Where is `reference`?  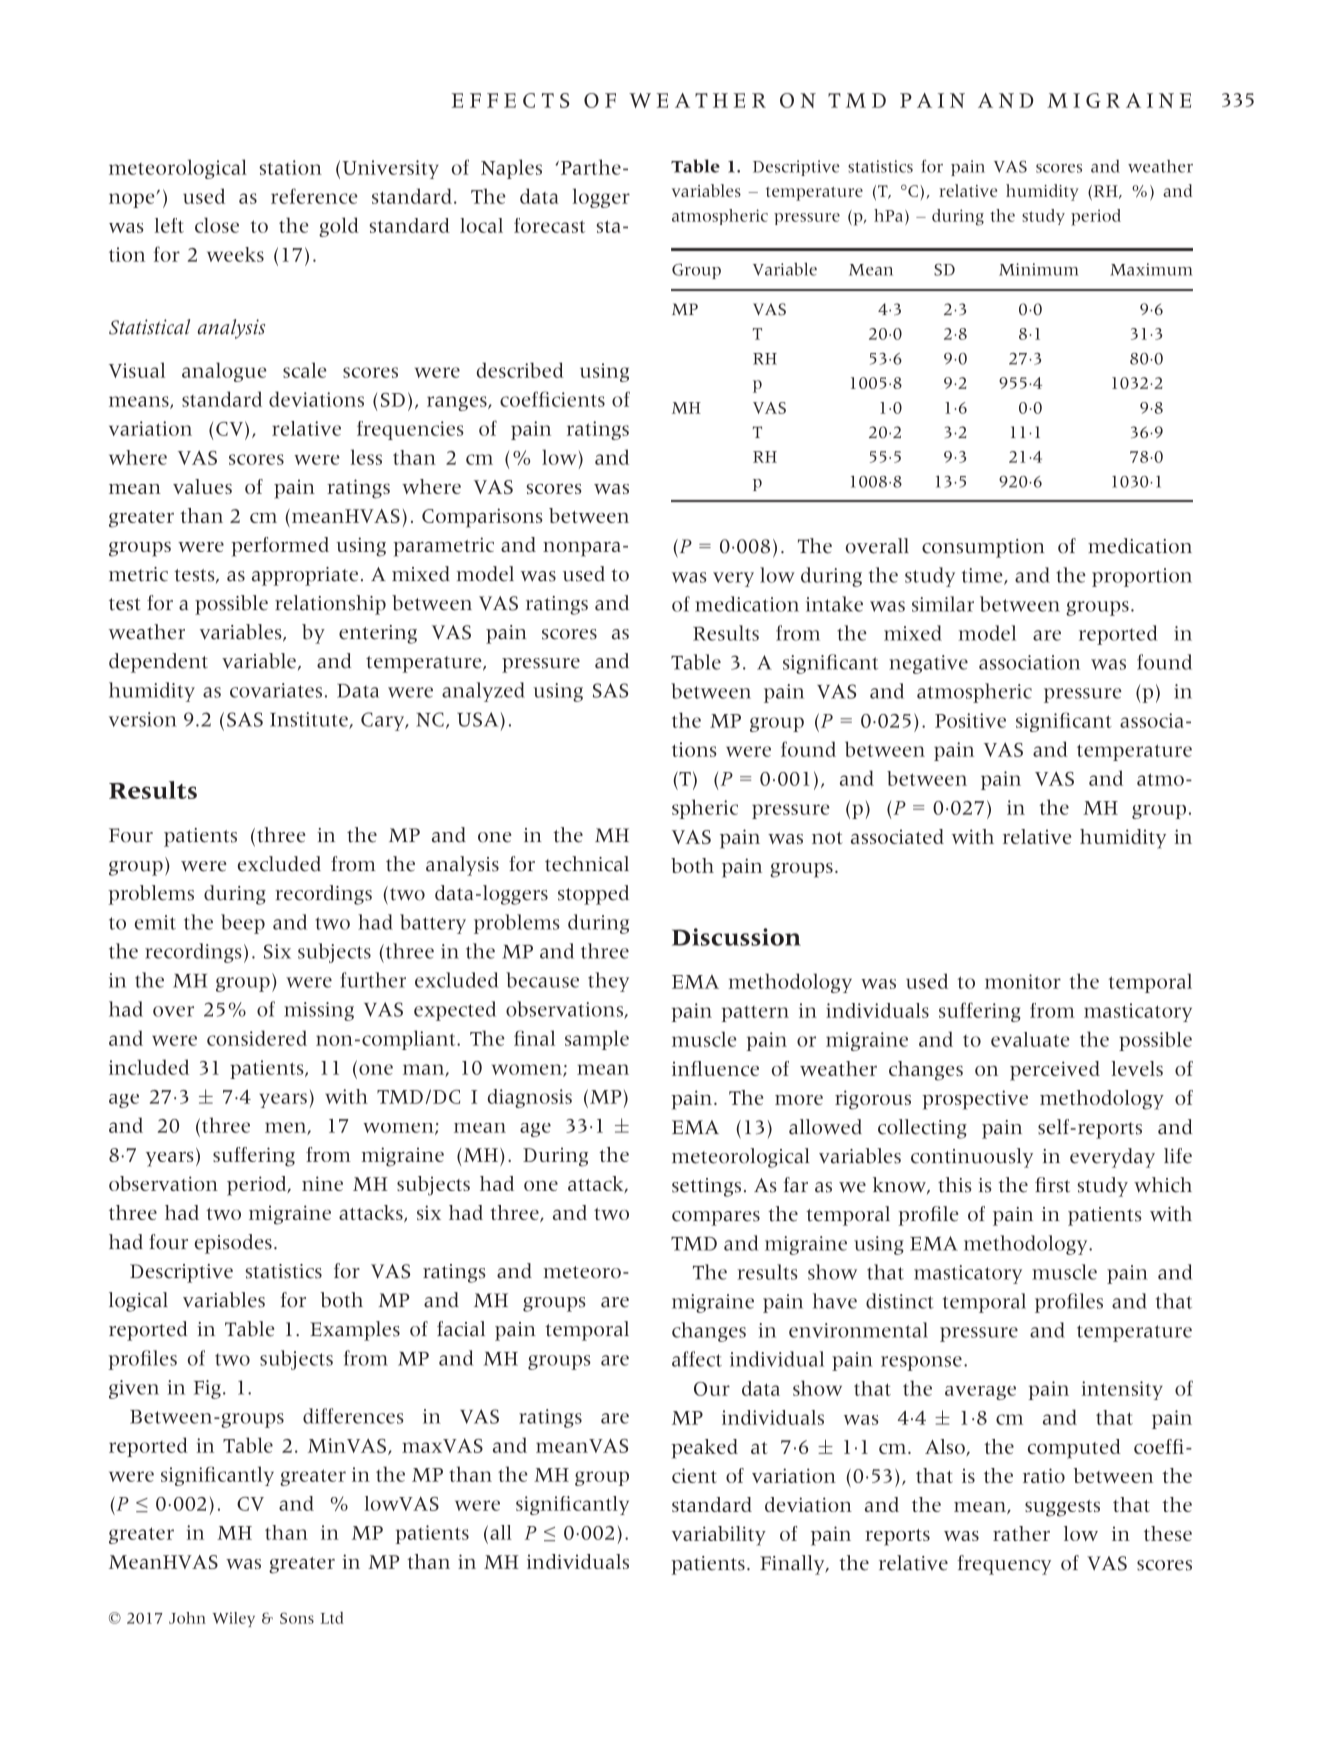
reference is located at coordinates (314, 196).
